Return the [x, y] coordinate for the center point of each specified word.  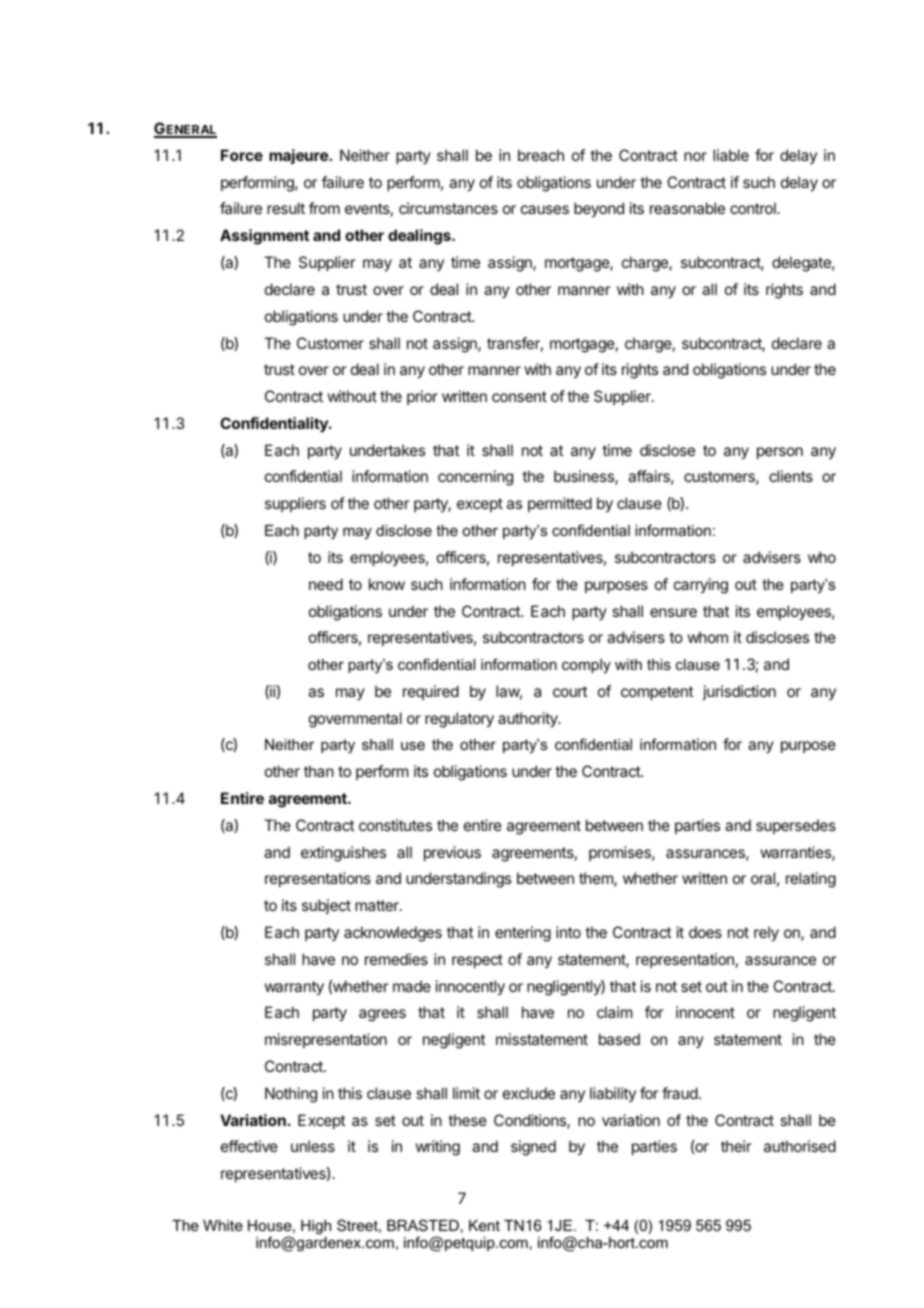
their [736, 1146]
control [754, 208]
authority [529, 720]
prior [422, 397]
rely [766, 934]
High [316, 1227]
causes [545, 209]
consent [519, 396]
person [780, 453]
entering [523, 934]
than [319, 771]
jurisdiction [739, 692]
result [286, 208]
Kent [484, 1225]
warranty [294, 988]
